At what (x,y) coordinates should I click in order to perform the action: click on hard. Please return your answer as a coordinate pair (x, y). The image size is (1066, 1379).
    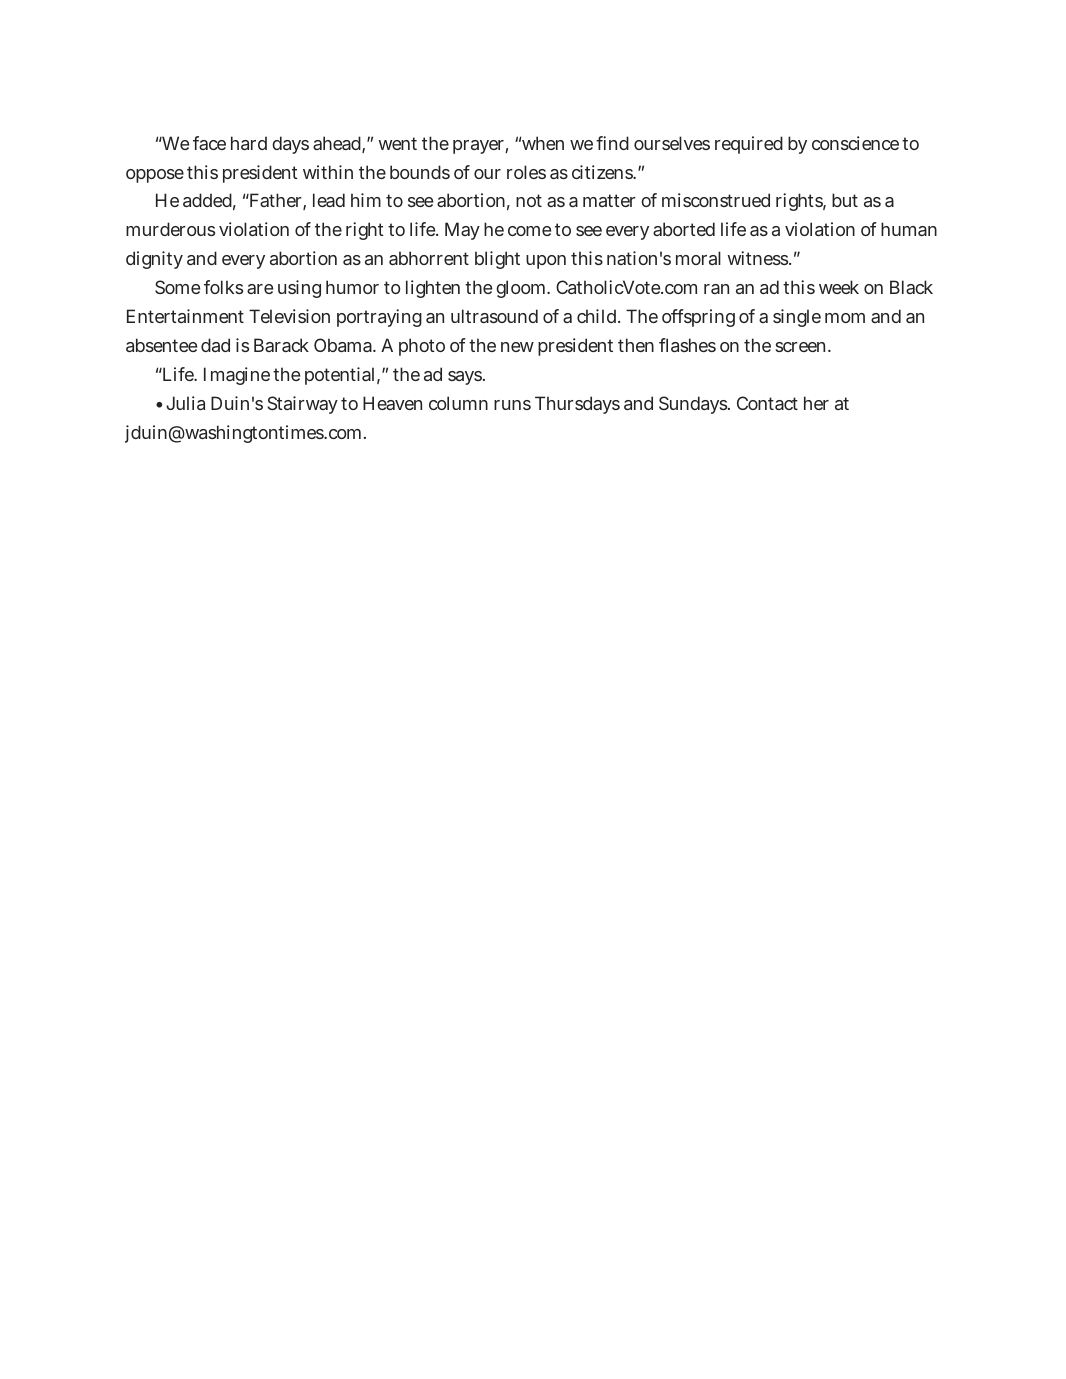
    Looking at the image, I should click on (249, 143).
